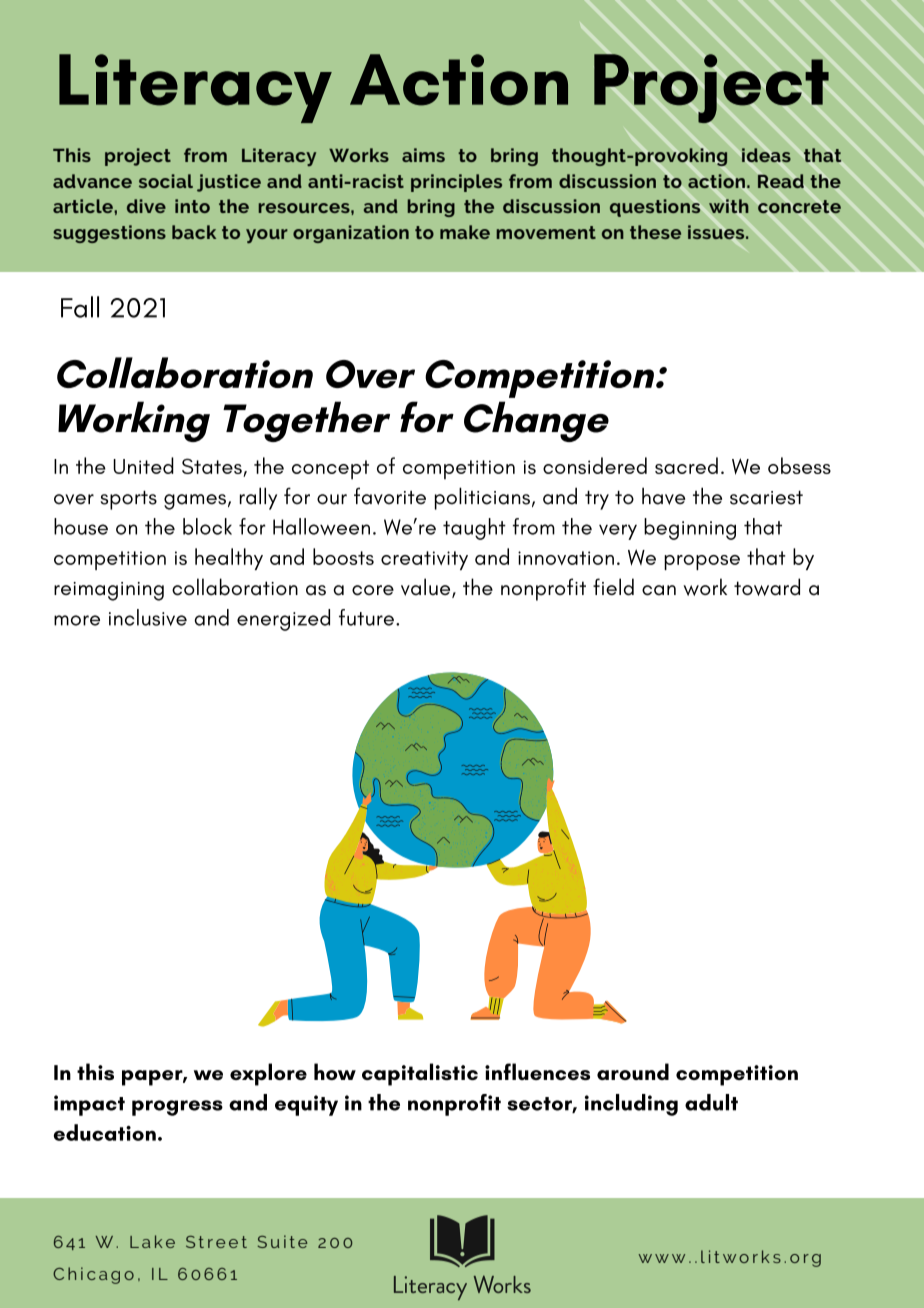 This document has height=1308, width=924. Describe the element at coordinates (456, 183) in the document. I see `principles` at that location.
